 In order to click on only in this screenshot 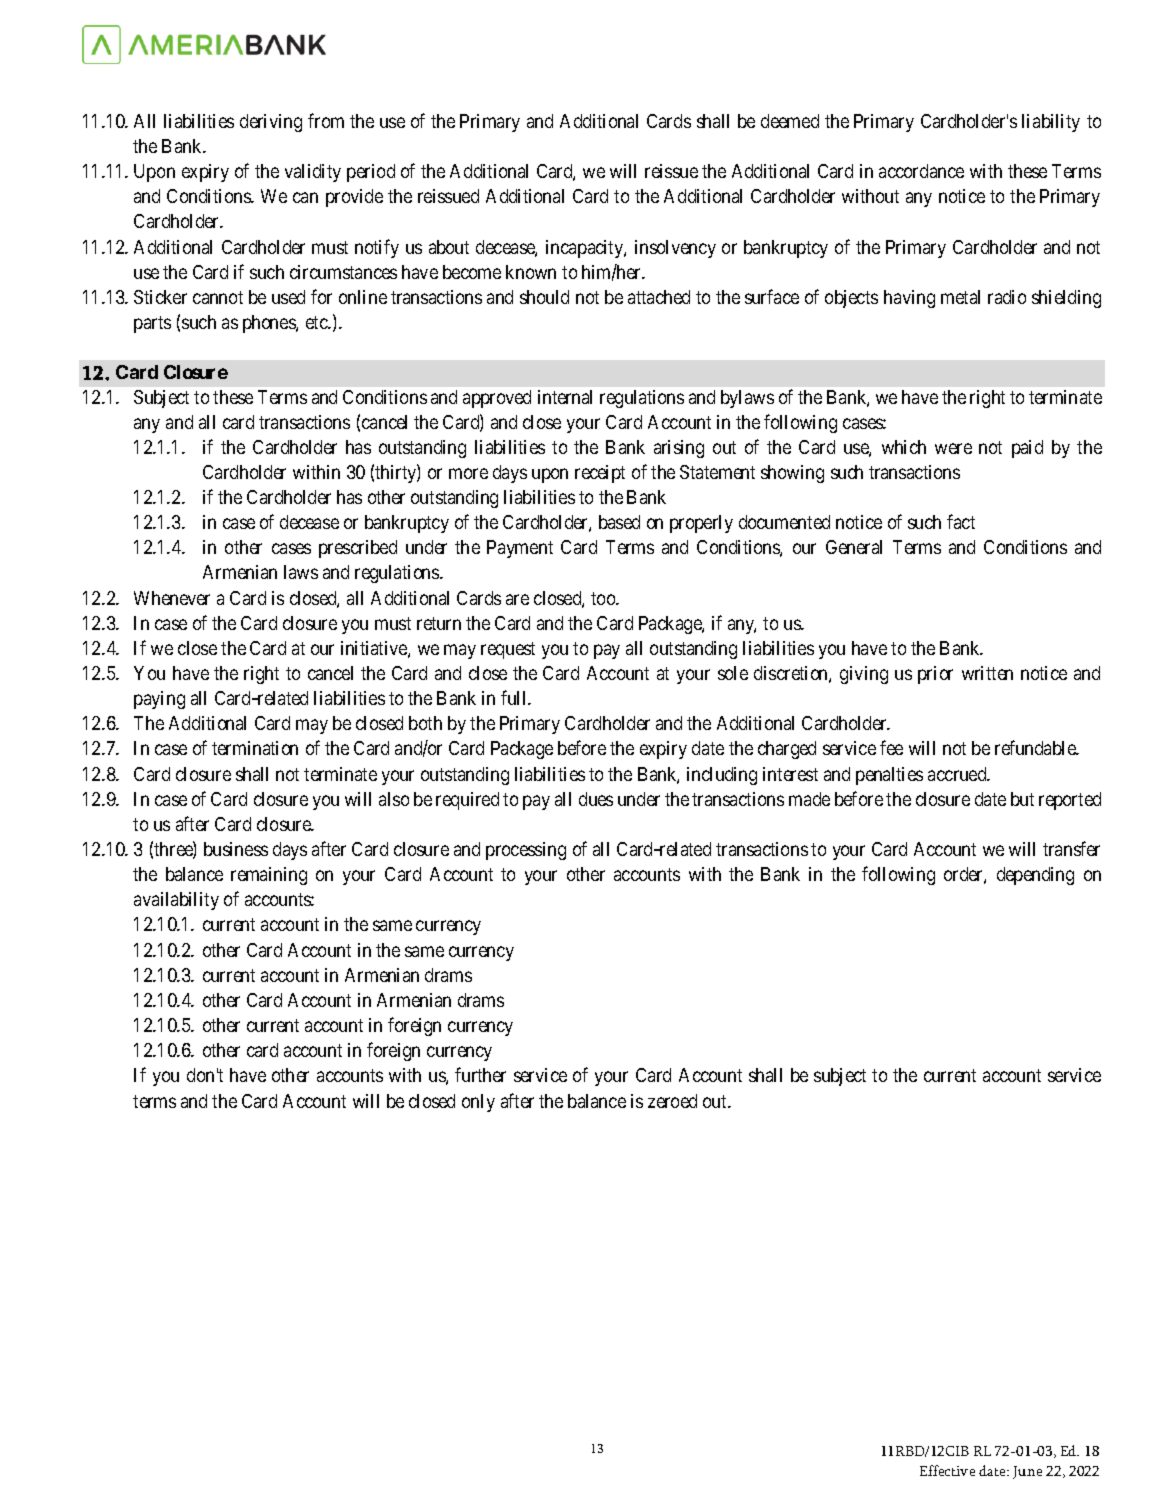, I will do `click(478, 1103)`.
